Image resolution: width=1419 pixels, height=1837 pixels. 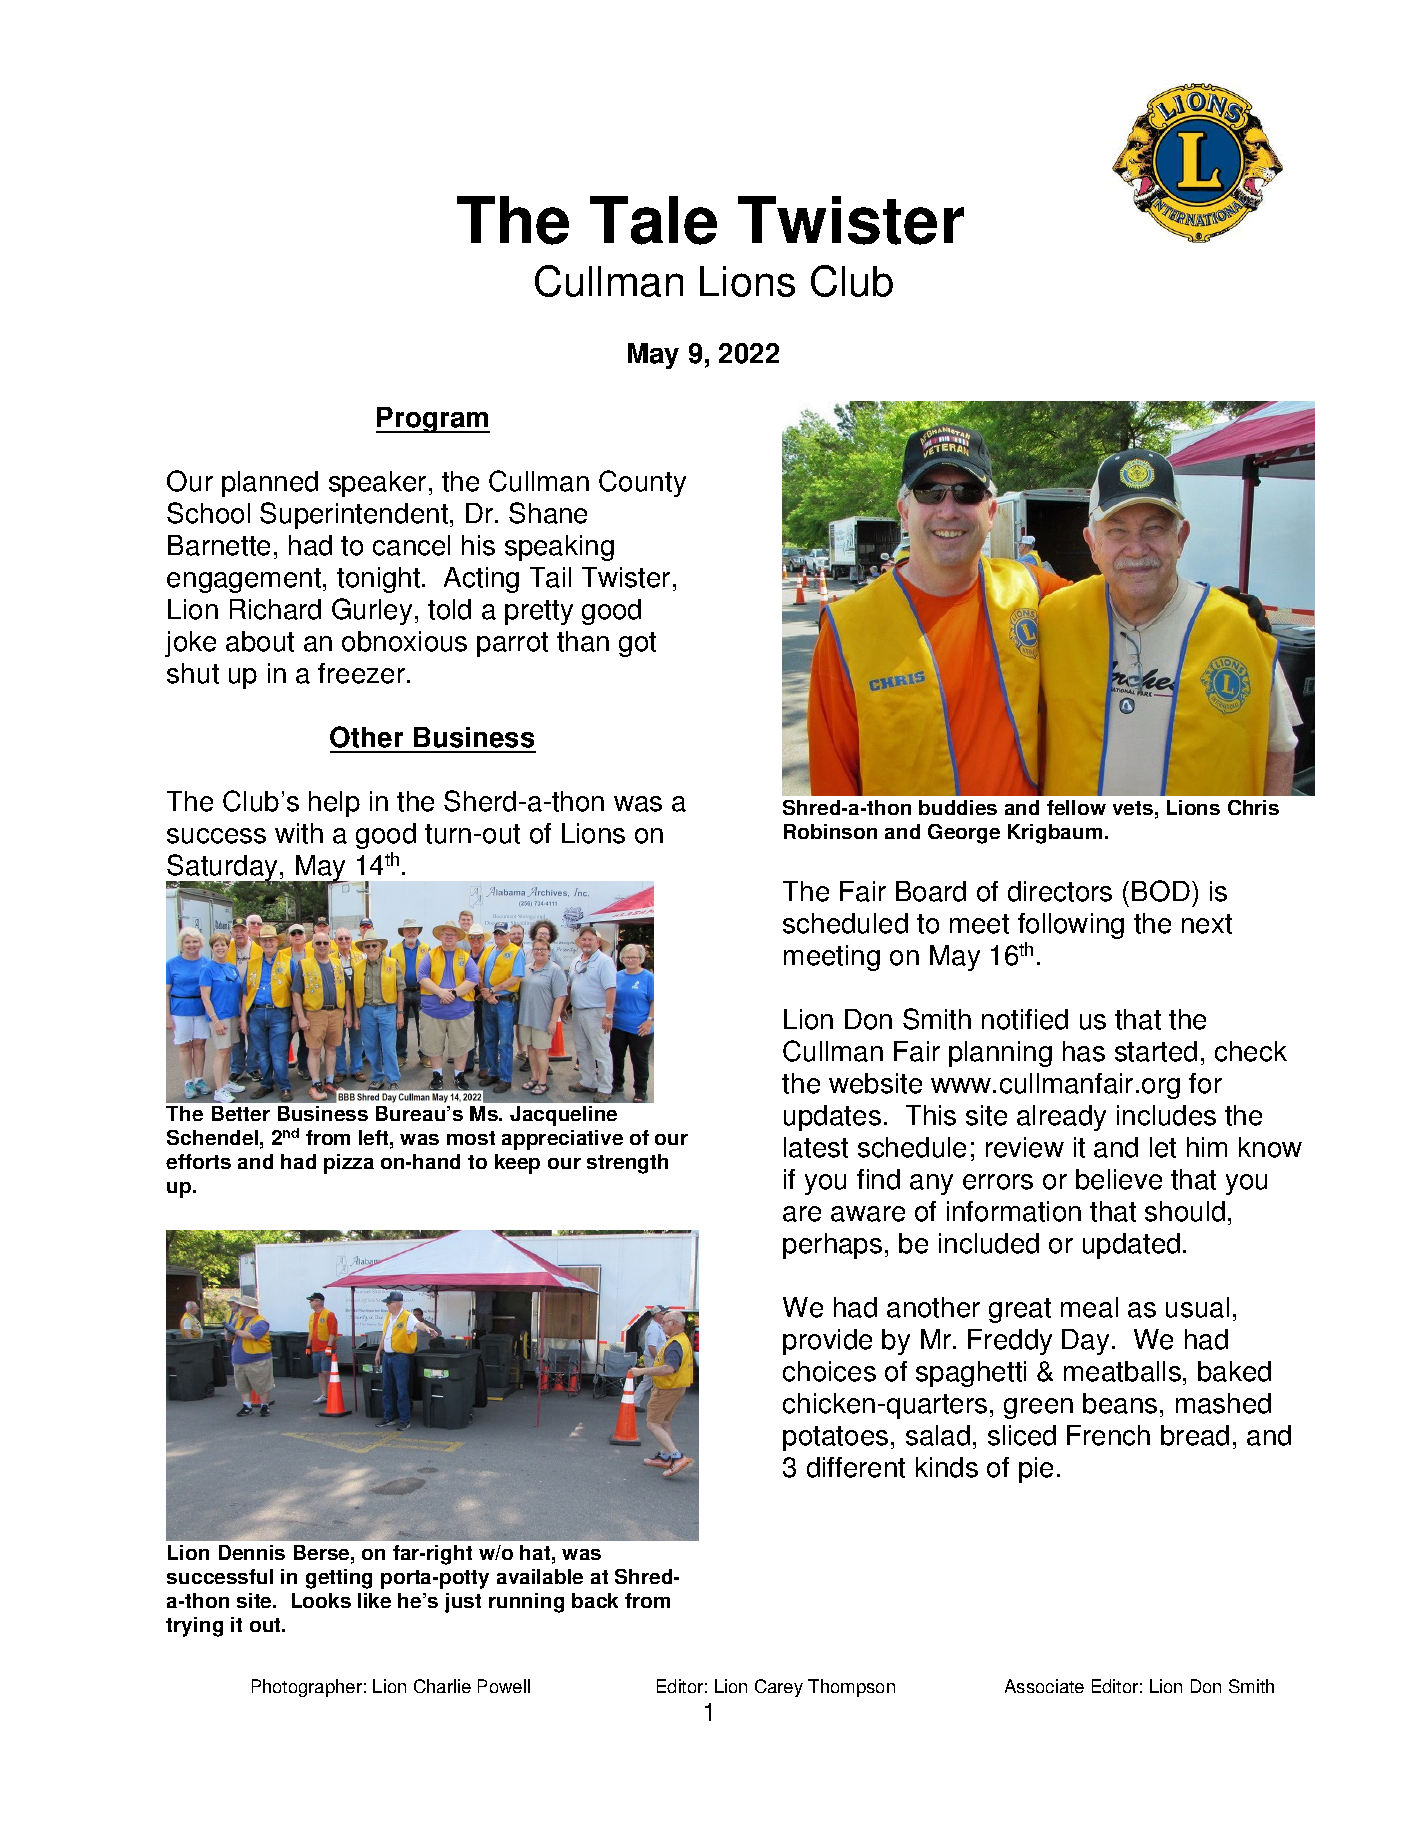 I want to click on next, so click(x=1207, y=924).
